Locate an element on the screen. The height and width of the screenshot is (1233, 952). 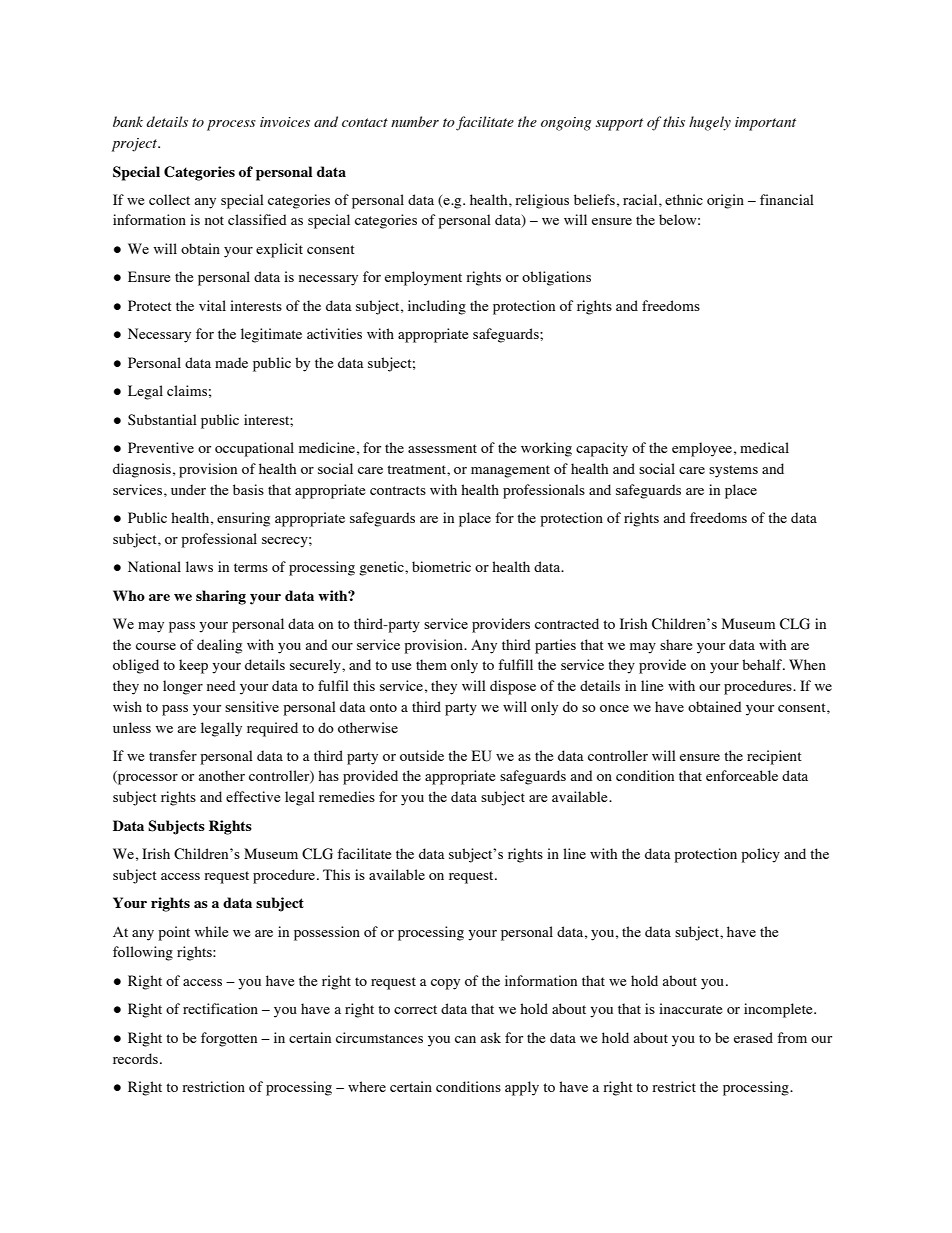
made is located at coordinates (231, 362).
